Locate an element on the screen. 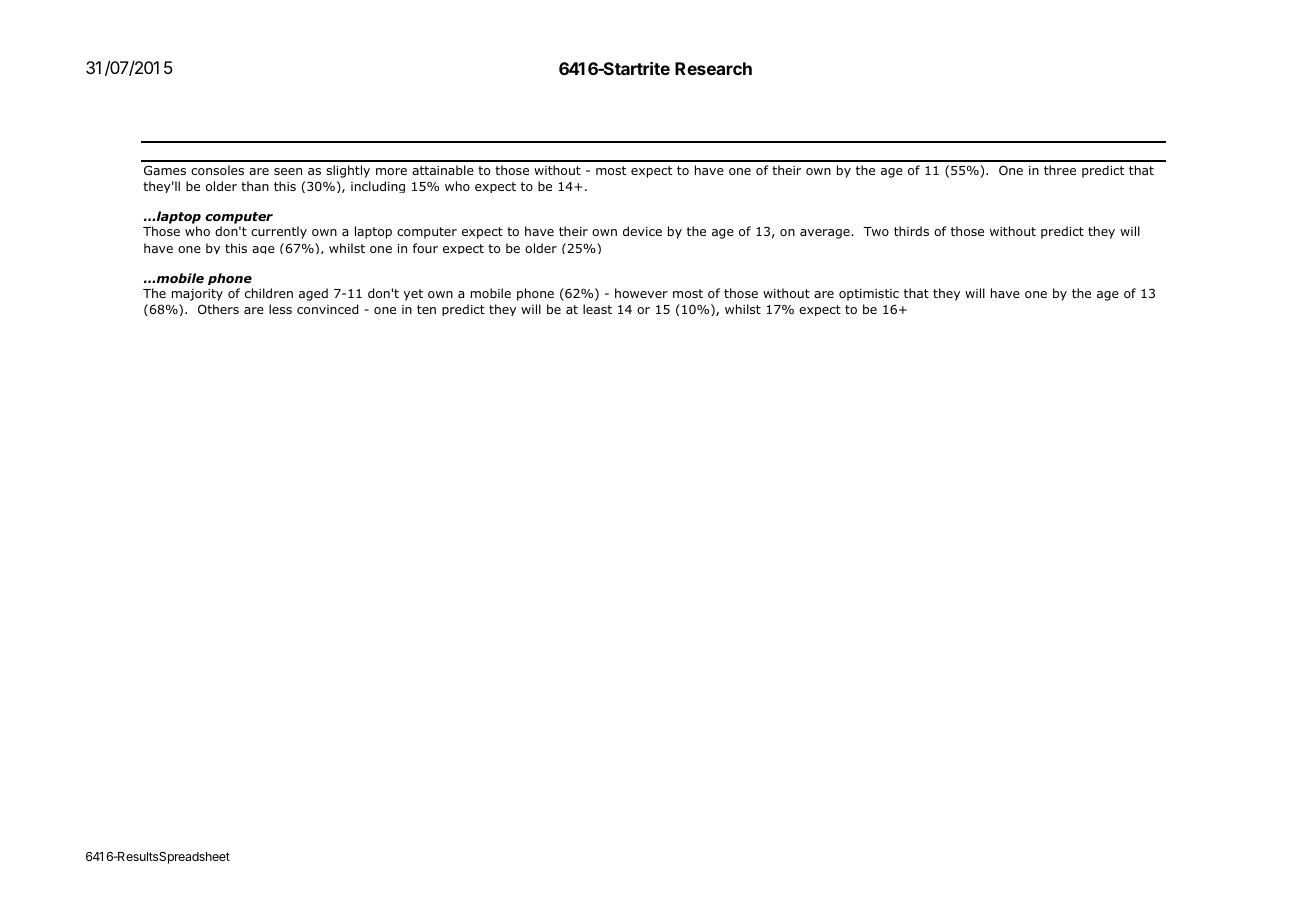 This screenshot has height=924, width=1308. less is located at coordinates (280, 309).
